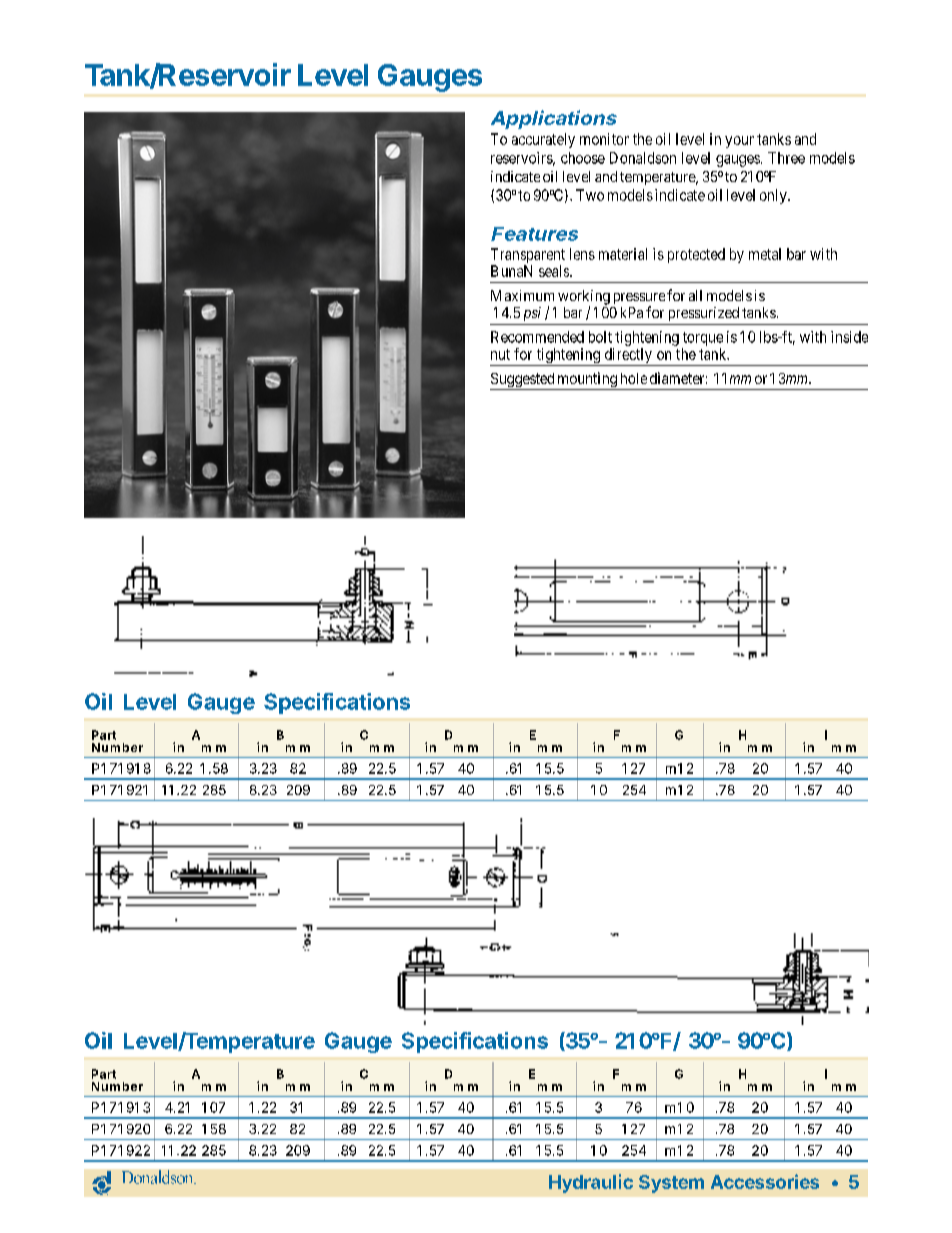 The height and width of the screenshot is (1233, 952). Describe the element at coordinates (765, 1181) in the screenshot. I see `Accessories` at that location.
